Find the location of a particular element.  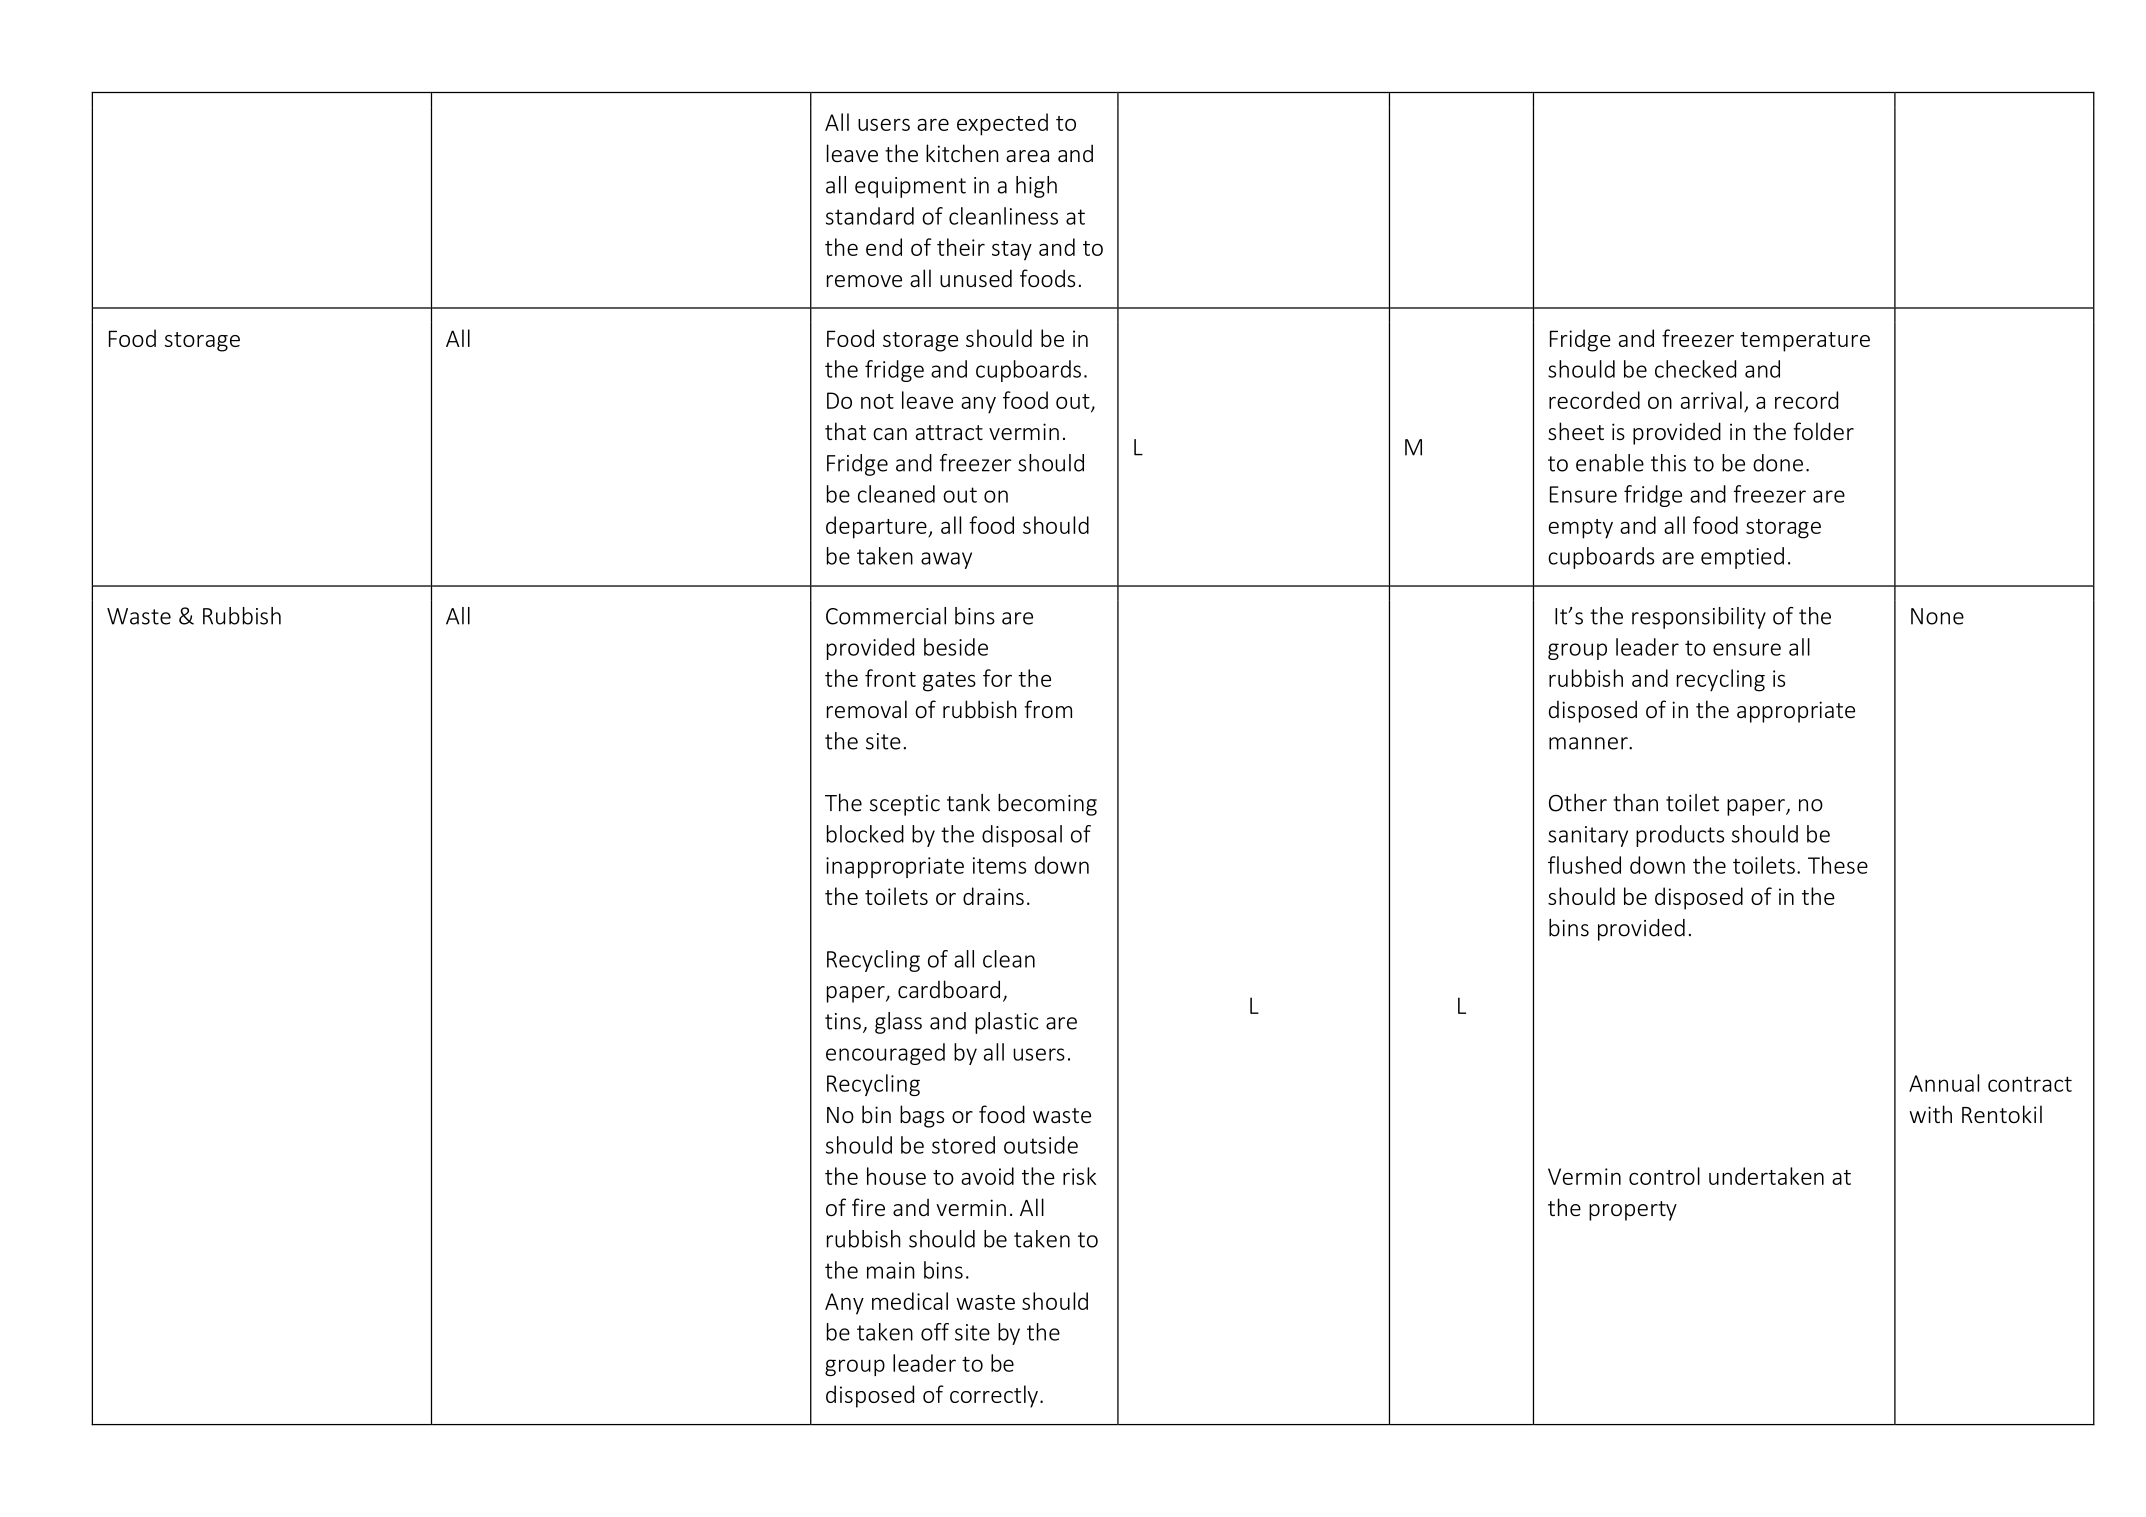

These is located at coordinates (1838, 865).
